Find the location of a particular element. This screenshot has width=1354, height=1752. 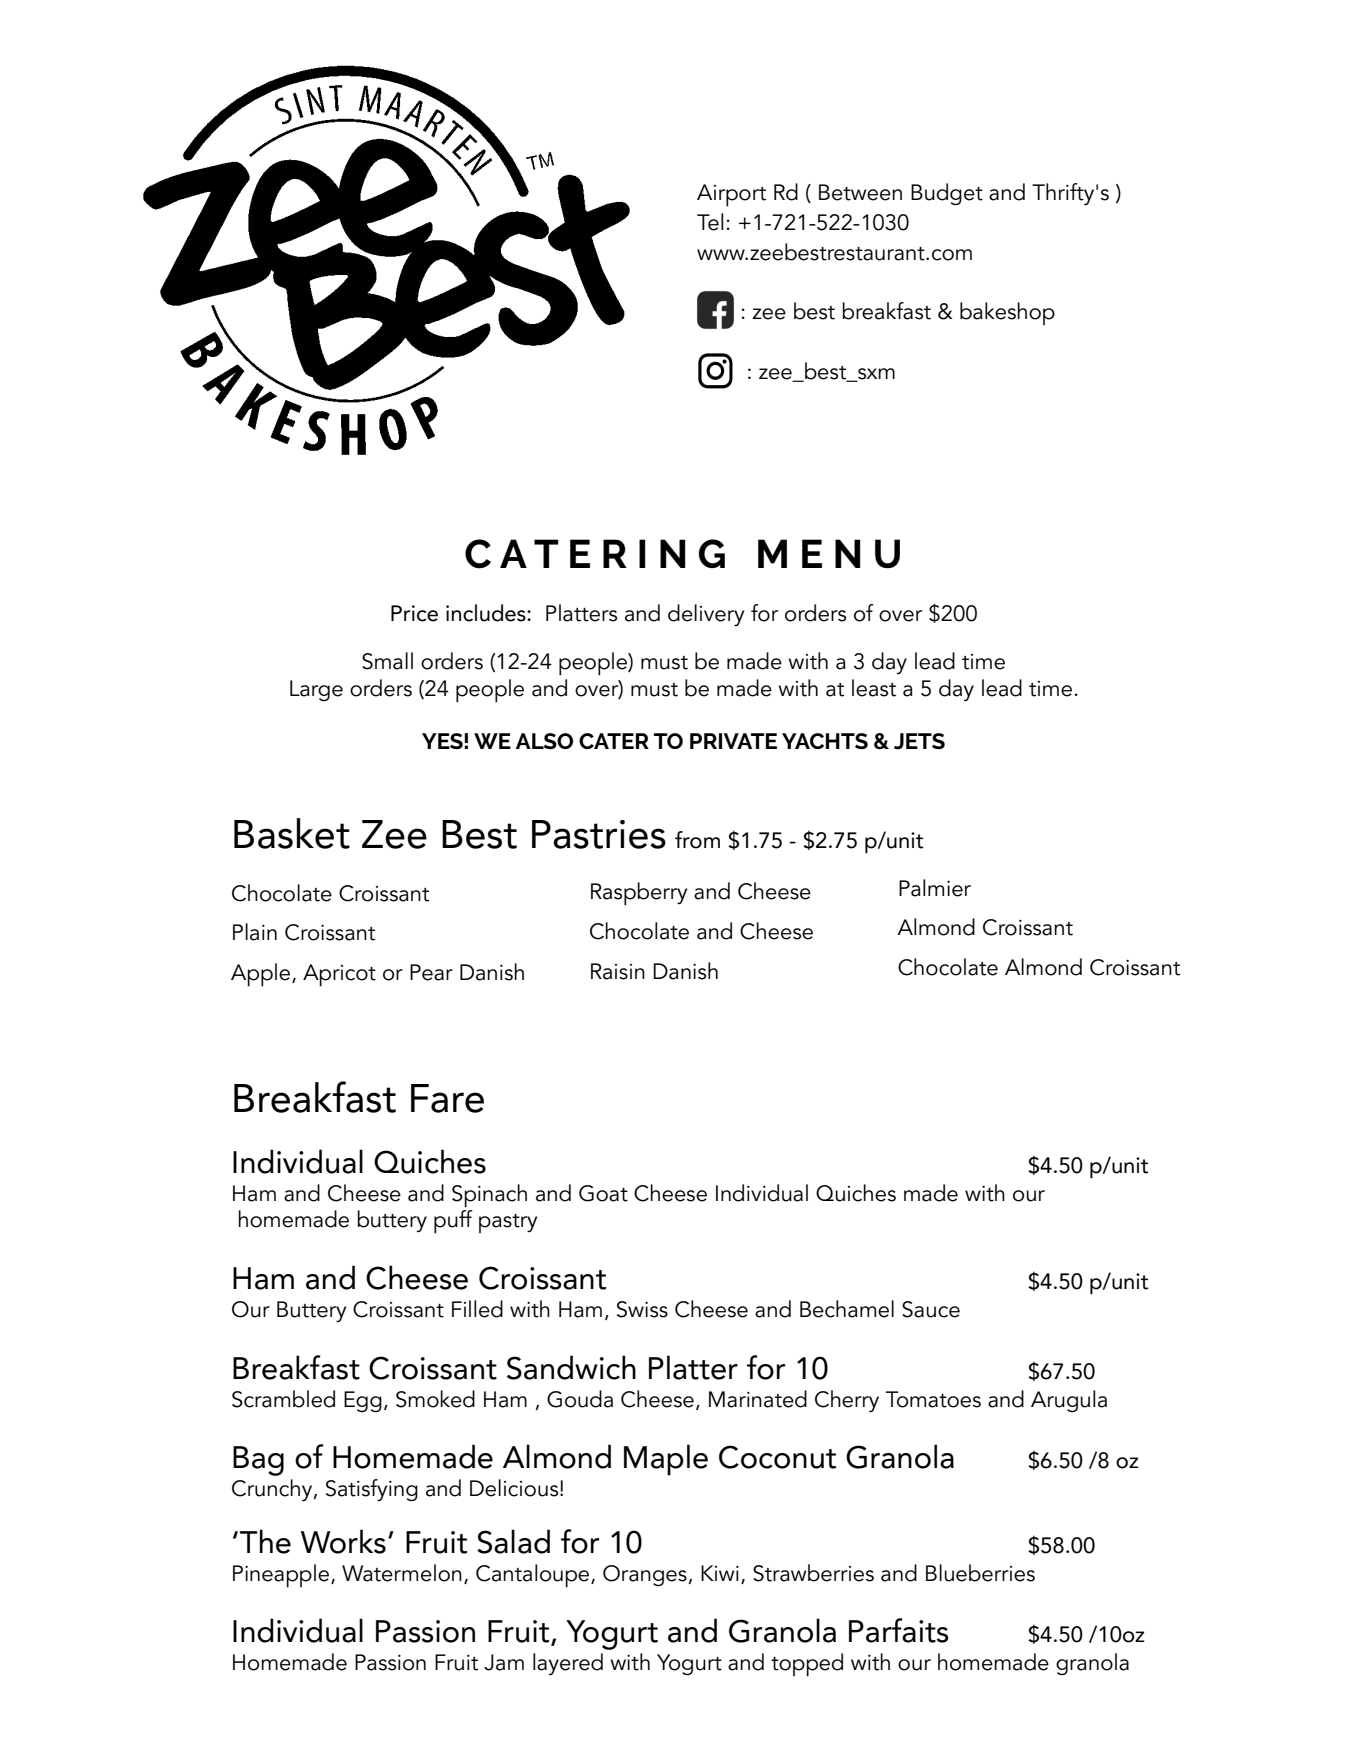

Budget is located at coordinates (947, 194).
